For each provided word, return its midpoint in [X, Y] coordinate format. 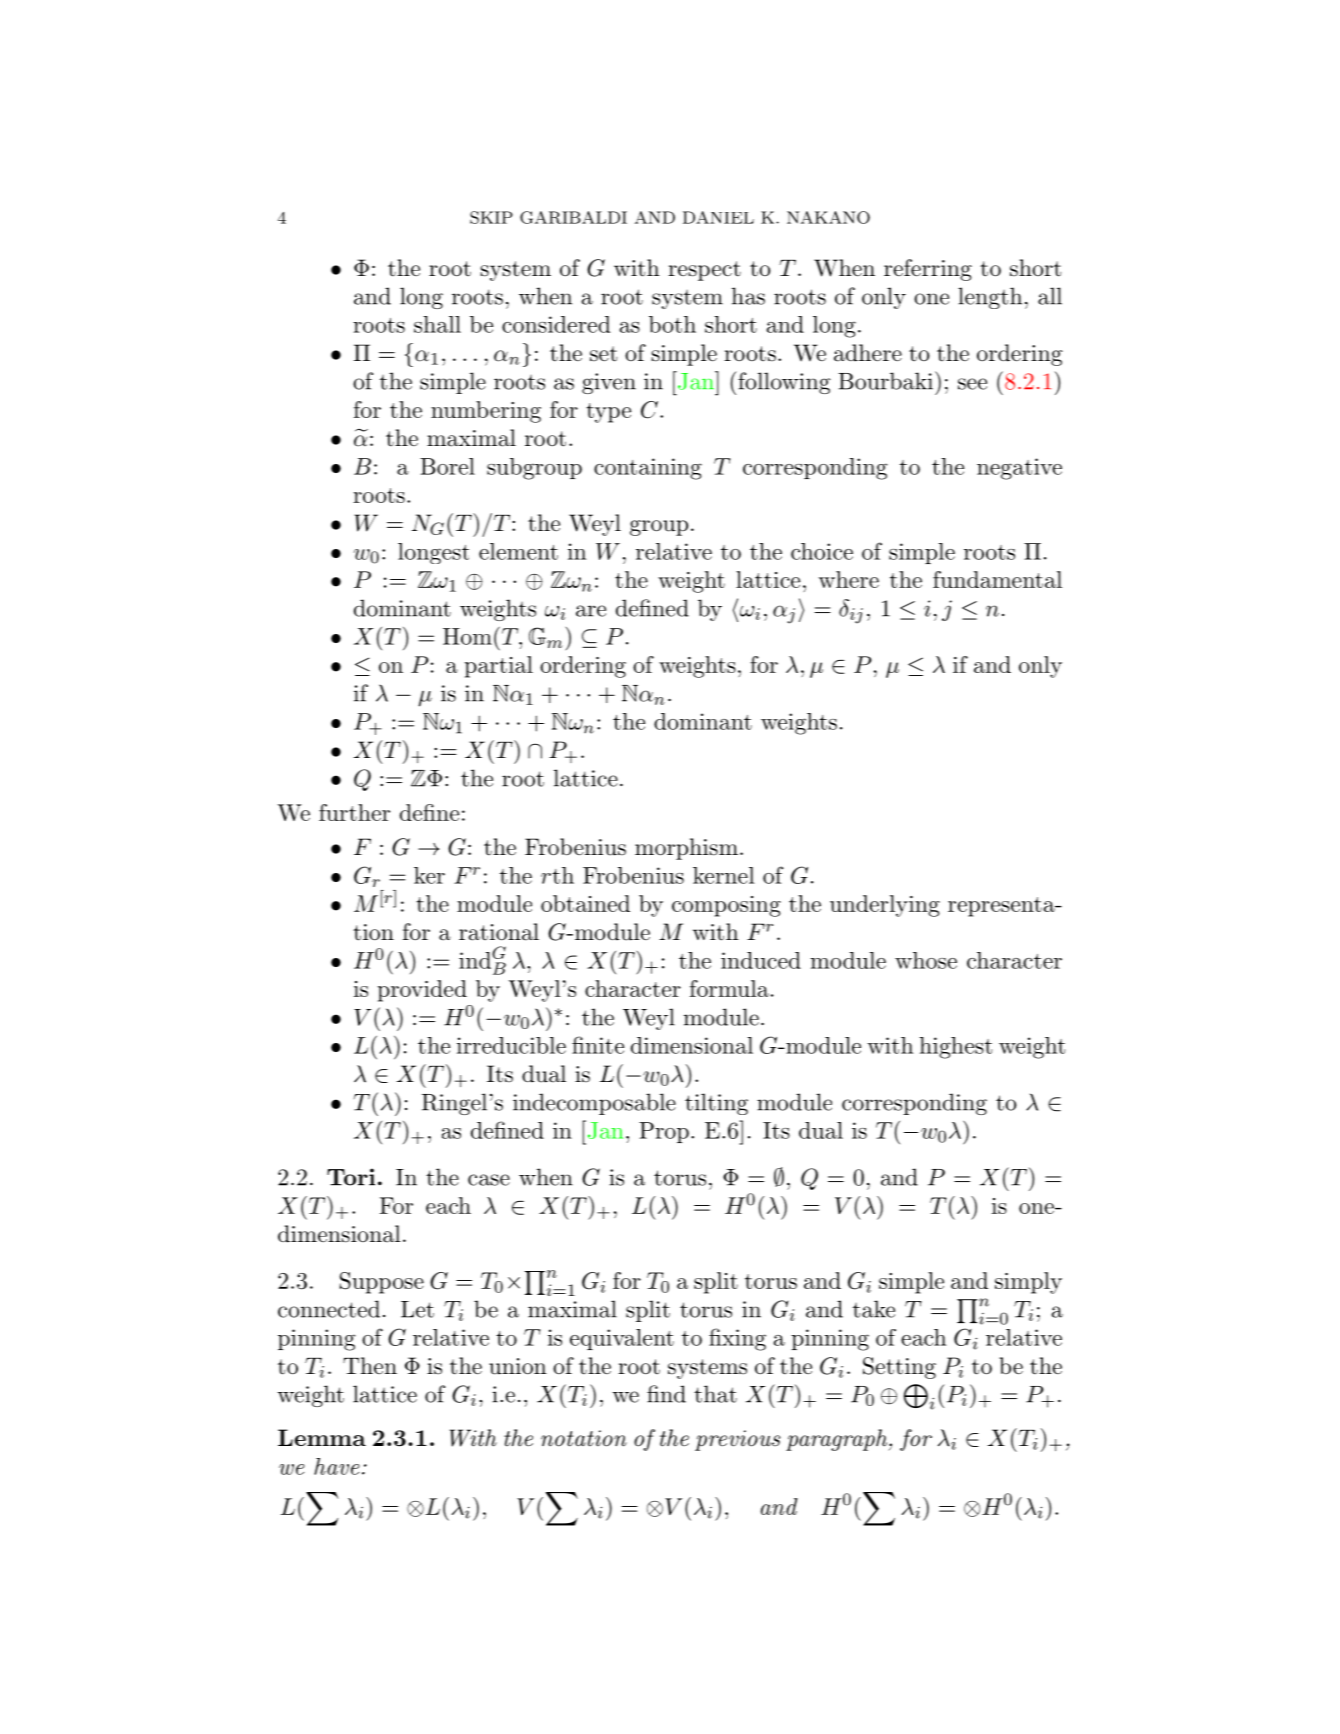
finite [598, 1045]
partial [499, 667]
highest [956, 1048]
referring [928, 270]
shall [437, 324]
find [666, 1394]
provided [422, 991]
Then [370, 1365]
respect [704, 271]
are [591, 611]
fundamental [997, 579]
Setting [899, 1368]
